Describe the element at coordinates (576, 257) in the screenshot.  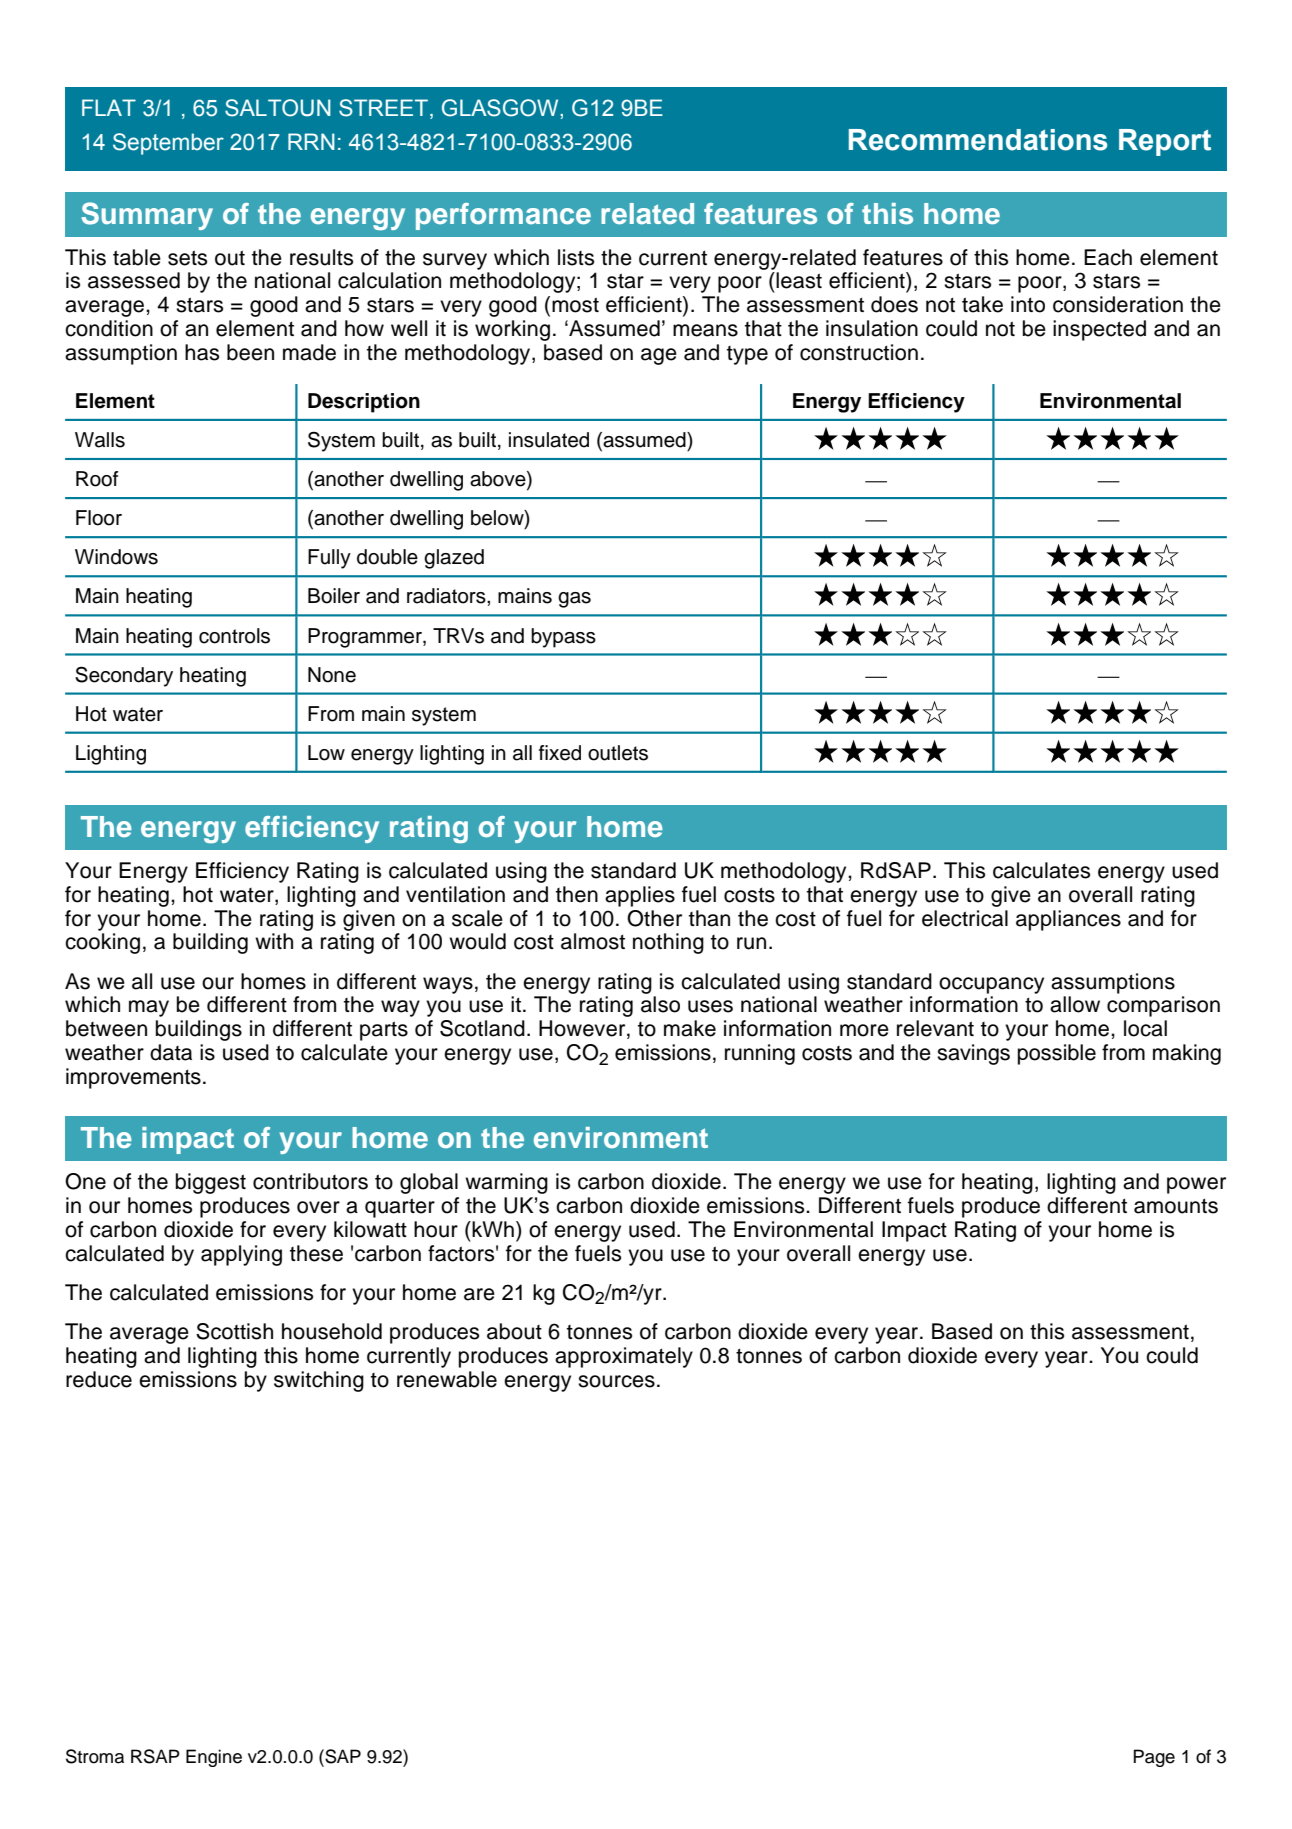
I see `lists` at that location.
